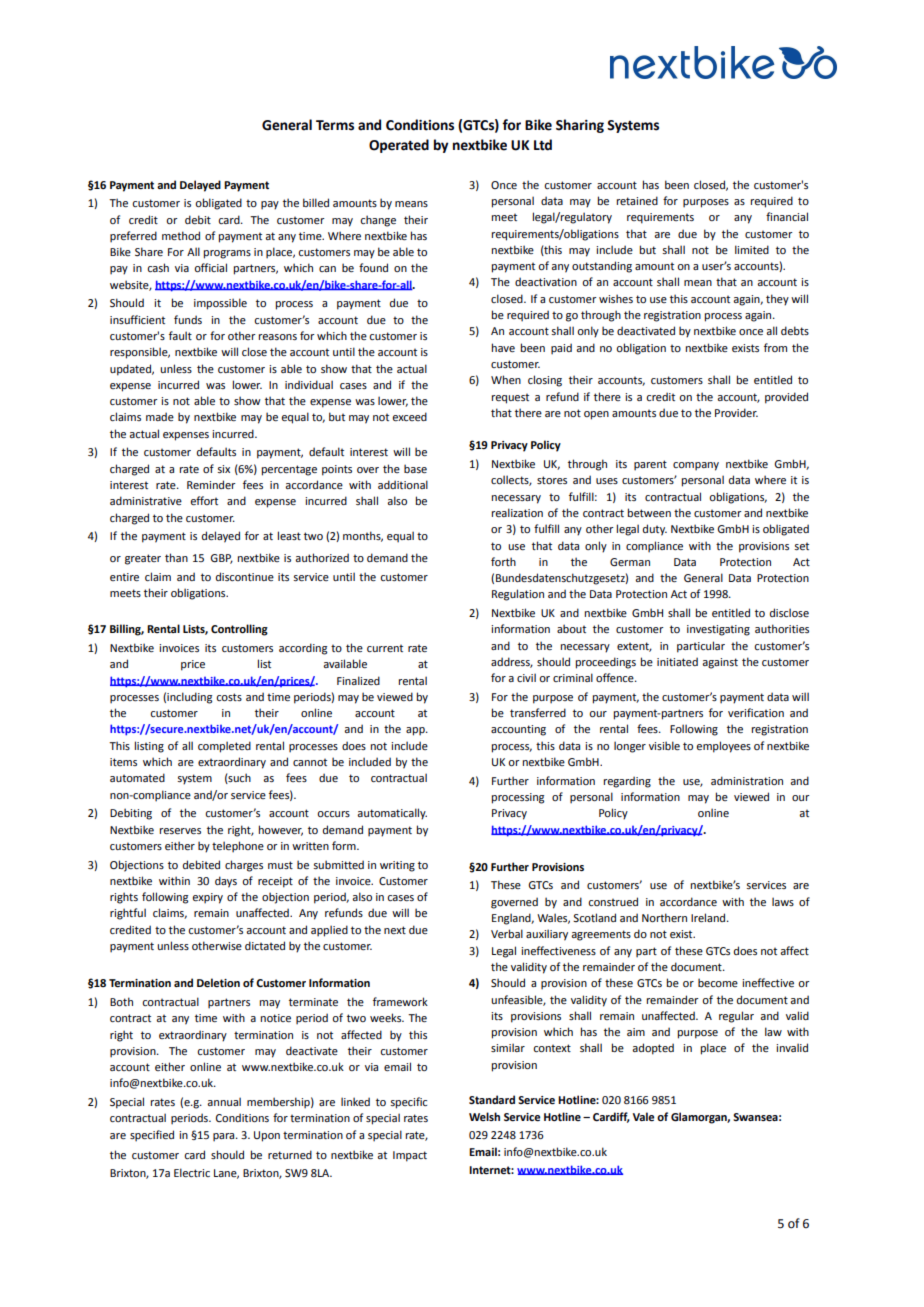 Image resolution: width=924 pixels, height=1307 pixels. I want to click on employees, so click(724, 747).
